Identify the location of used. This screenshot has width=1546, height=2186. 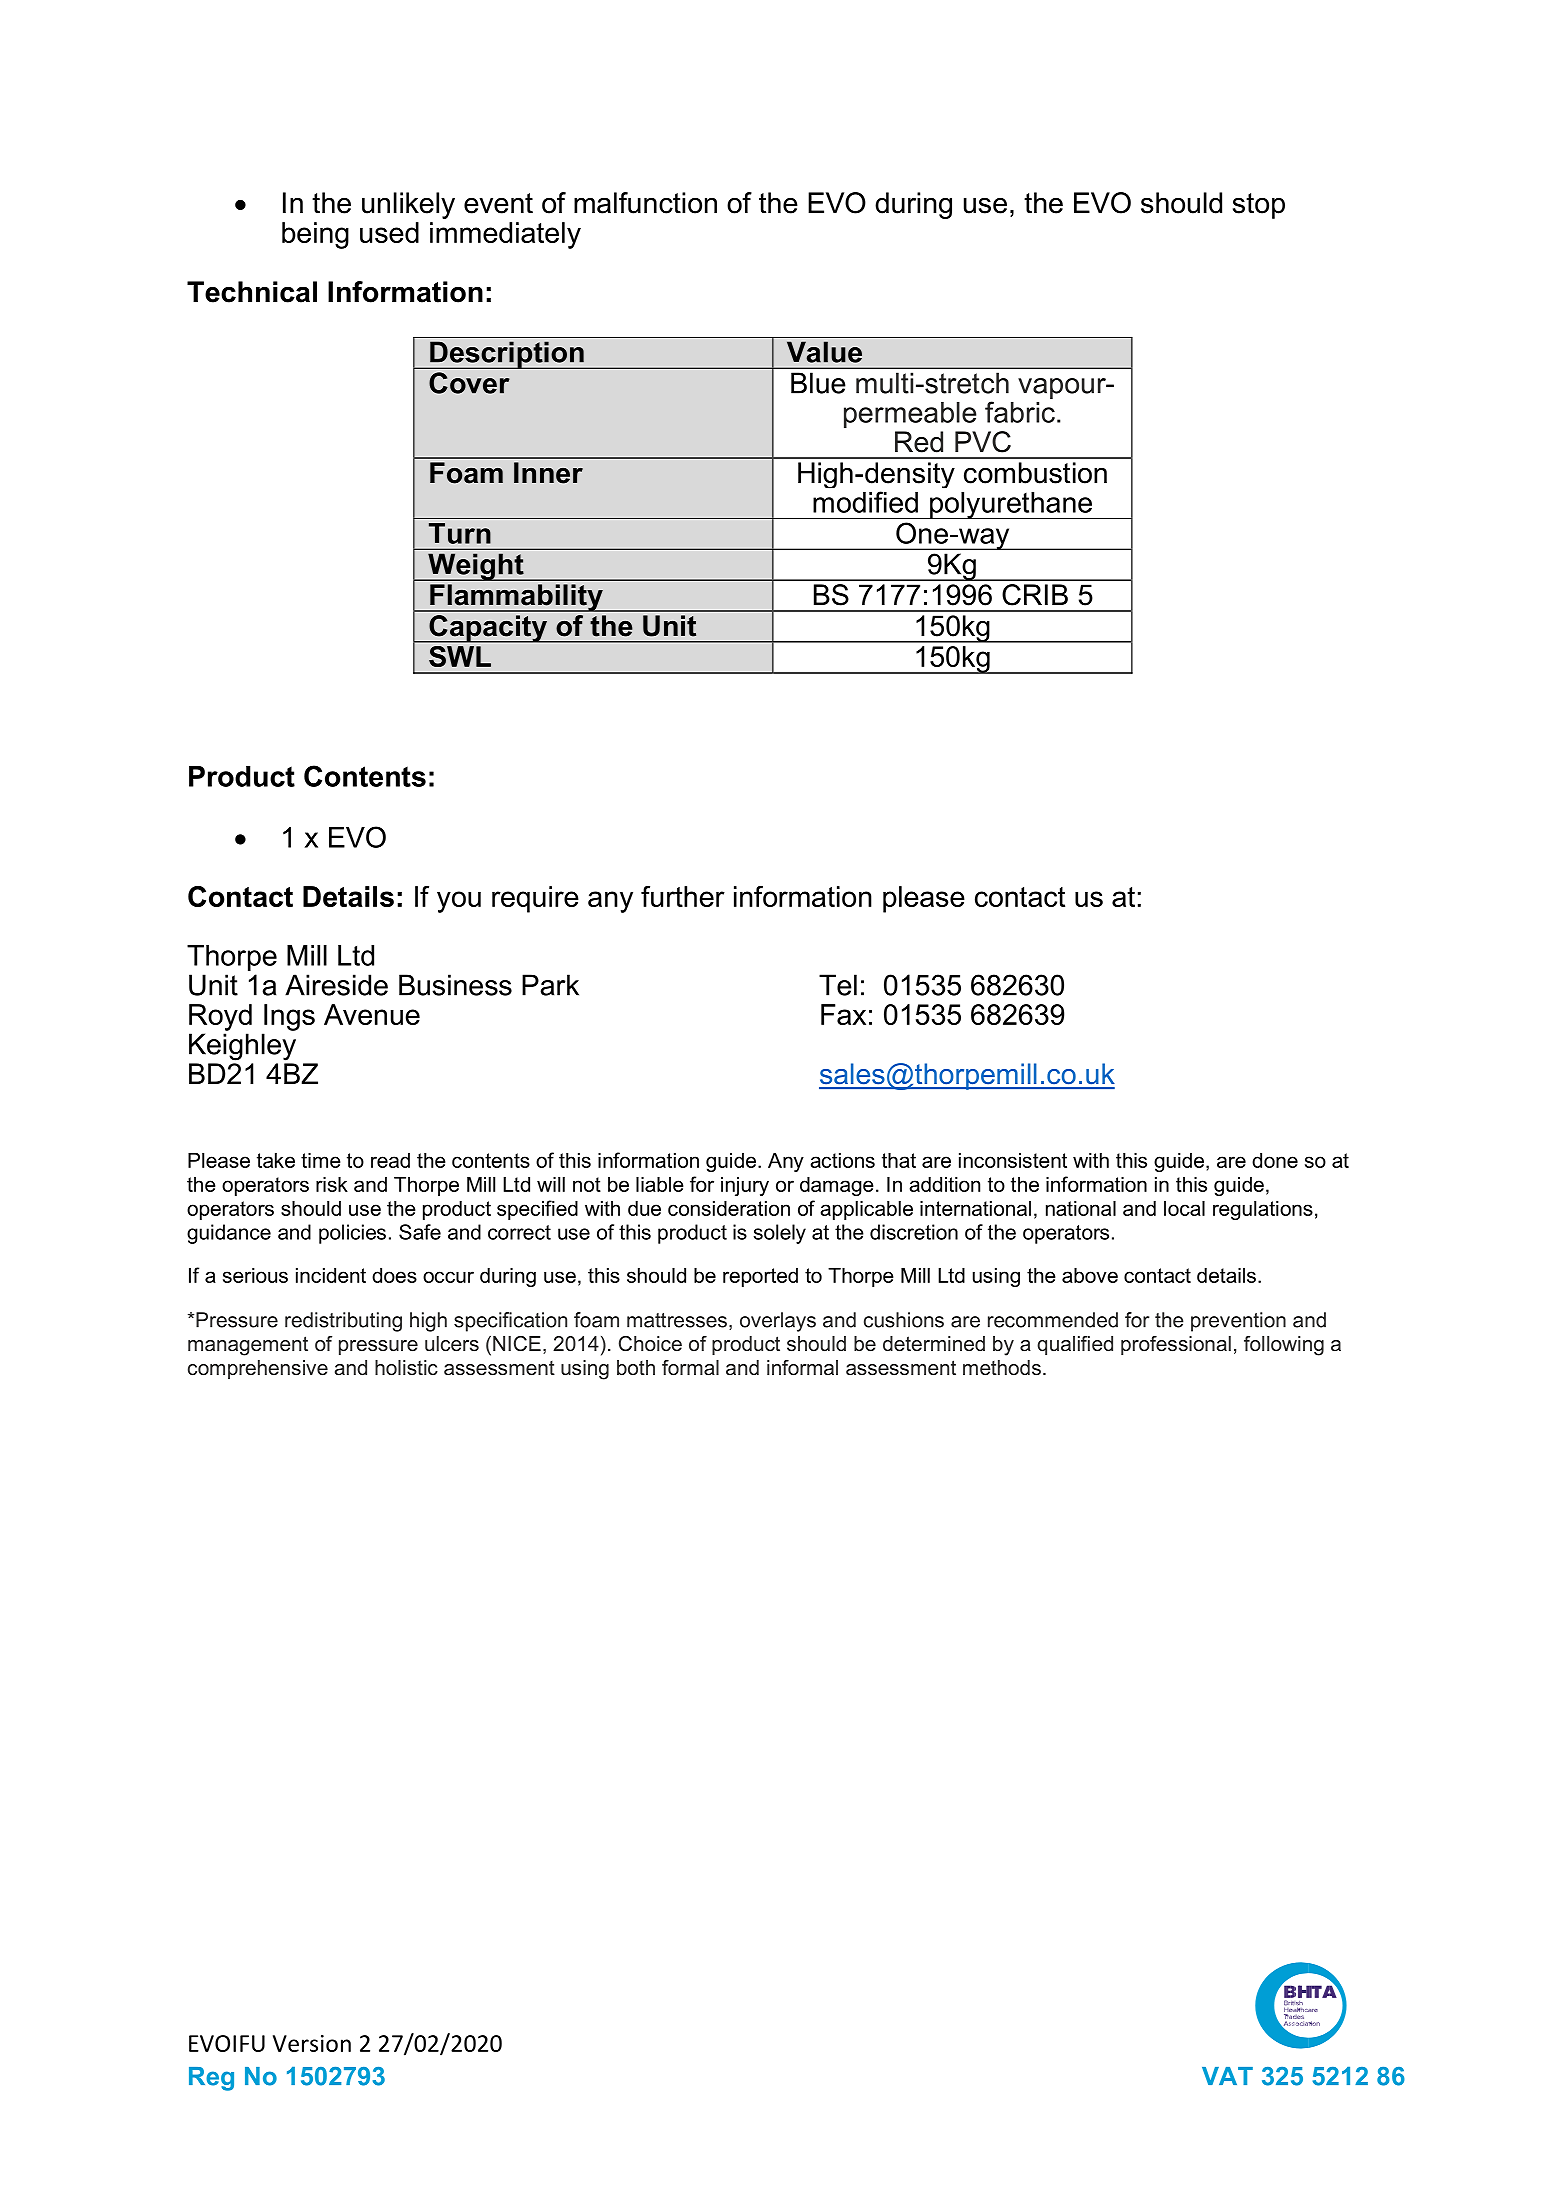
(389, 232).
